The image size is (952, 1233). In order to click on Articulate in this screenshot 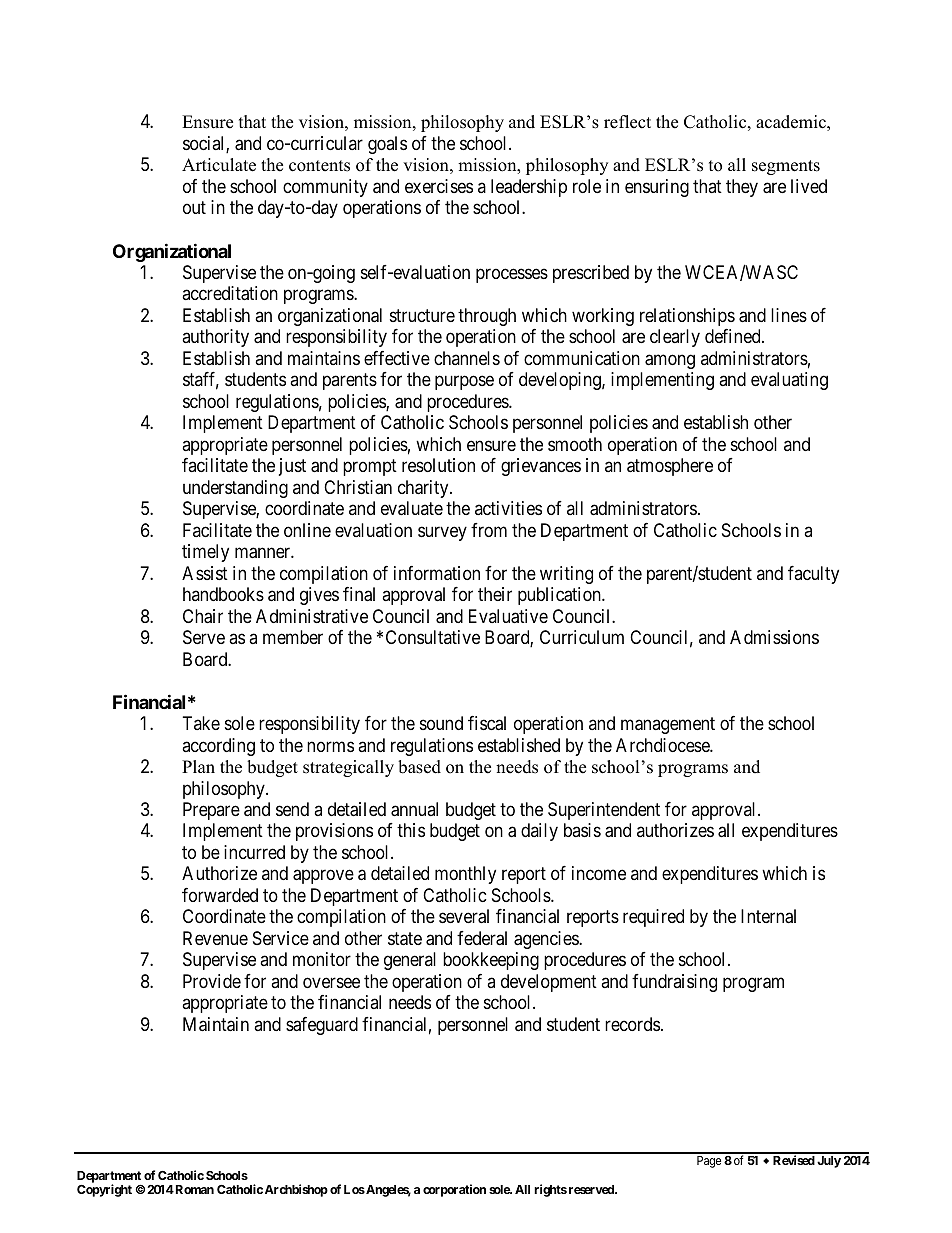, I will do `click(219, 165)`.
